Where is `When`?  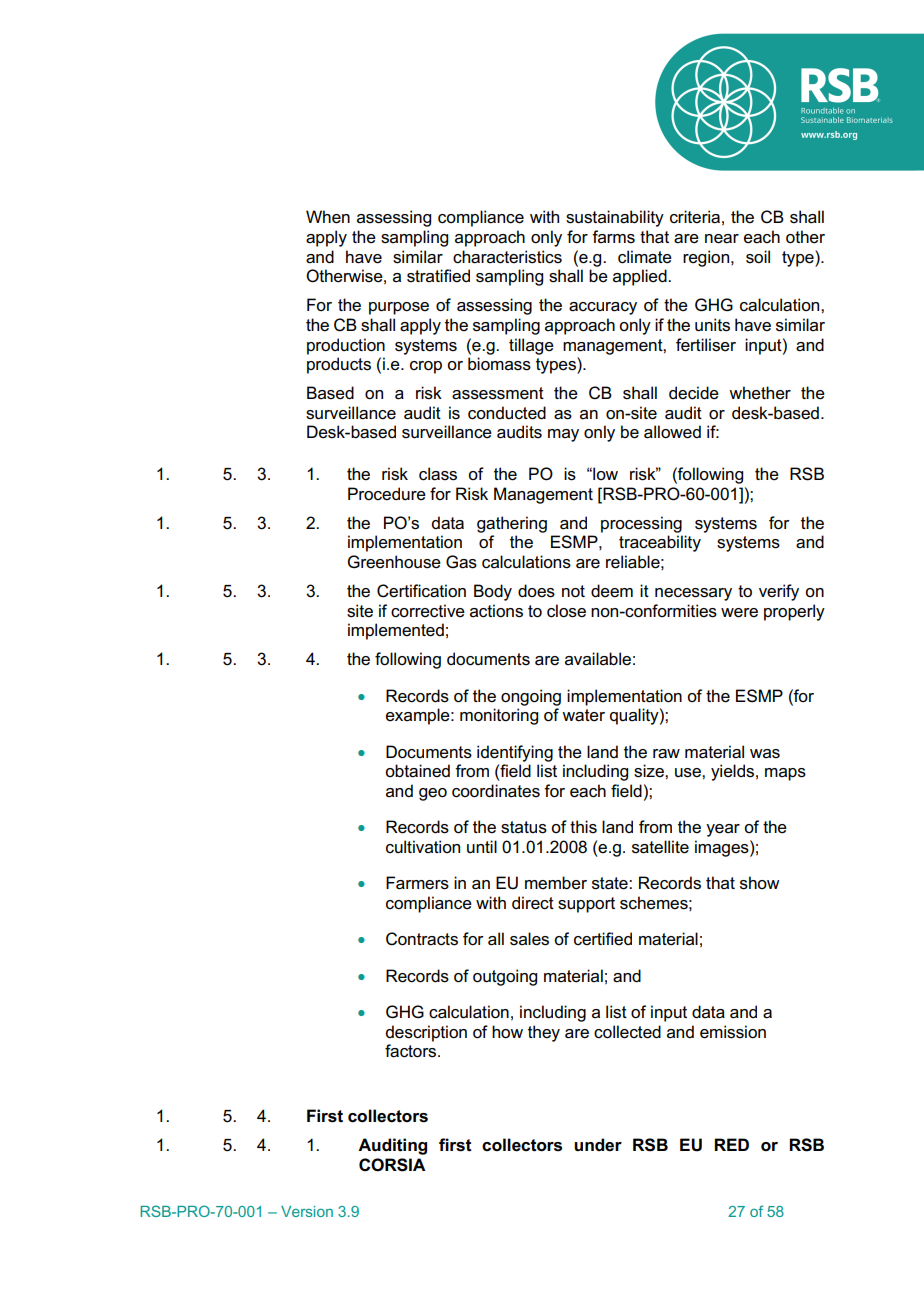 When is located at coordinates (328, 217).
